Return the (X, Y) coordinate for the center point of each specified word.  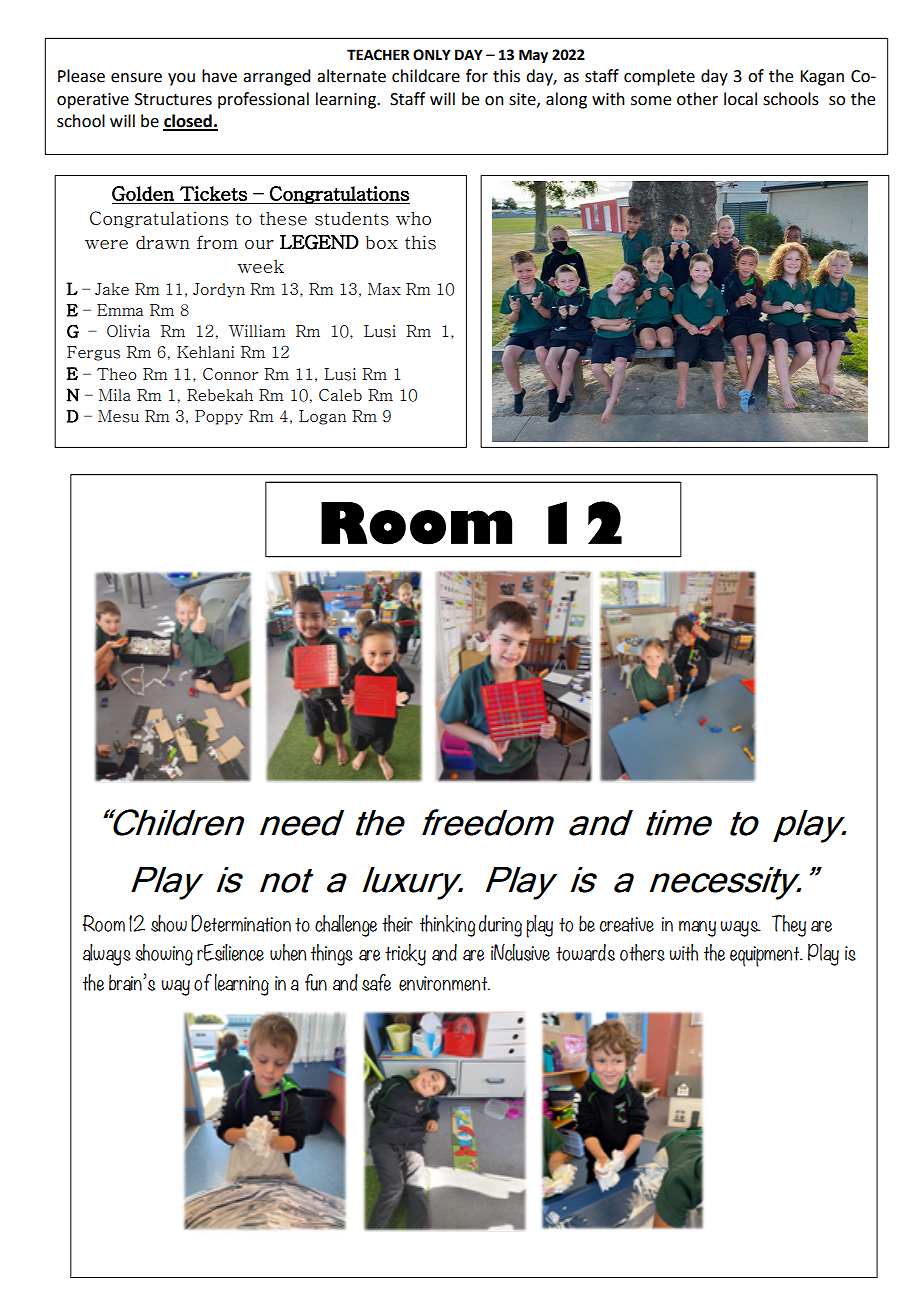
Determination (241, 923)
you (181, 79)
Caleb (340, 395)
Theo (117, 374)
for (477, 76)
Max (384, 289)
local (740, 99)
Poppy (219, 417)
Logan (322, 417)
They (789, 926)
